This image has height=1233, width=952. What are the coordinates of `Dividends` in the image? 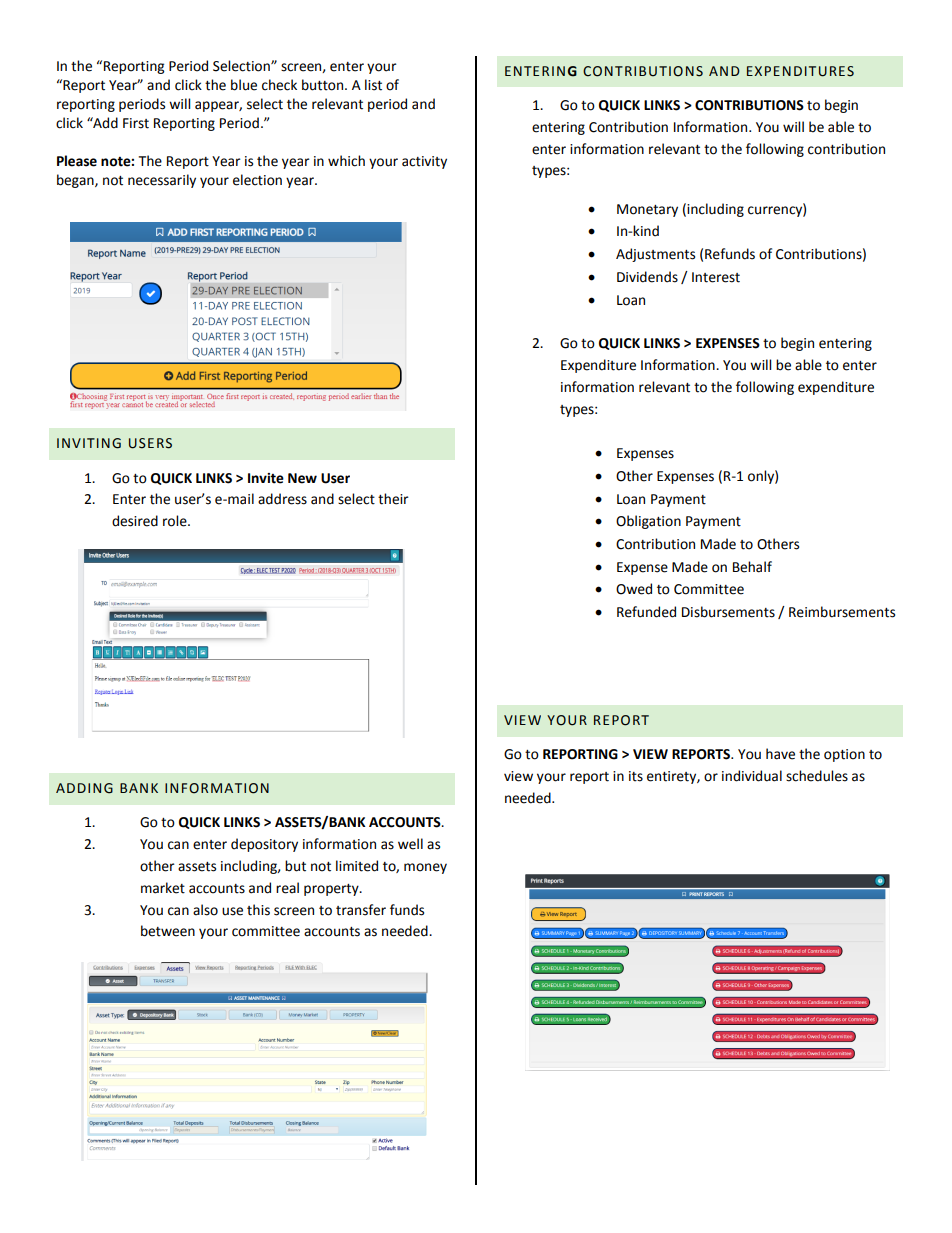 It's located at (647, 277).
